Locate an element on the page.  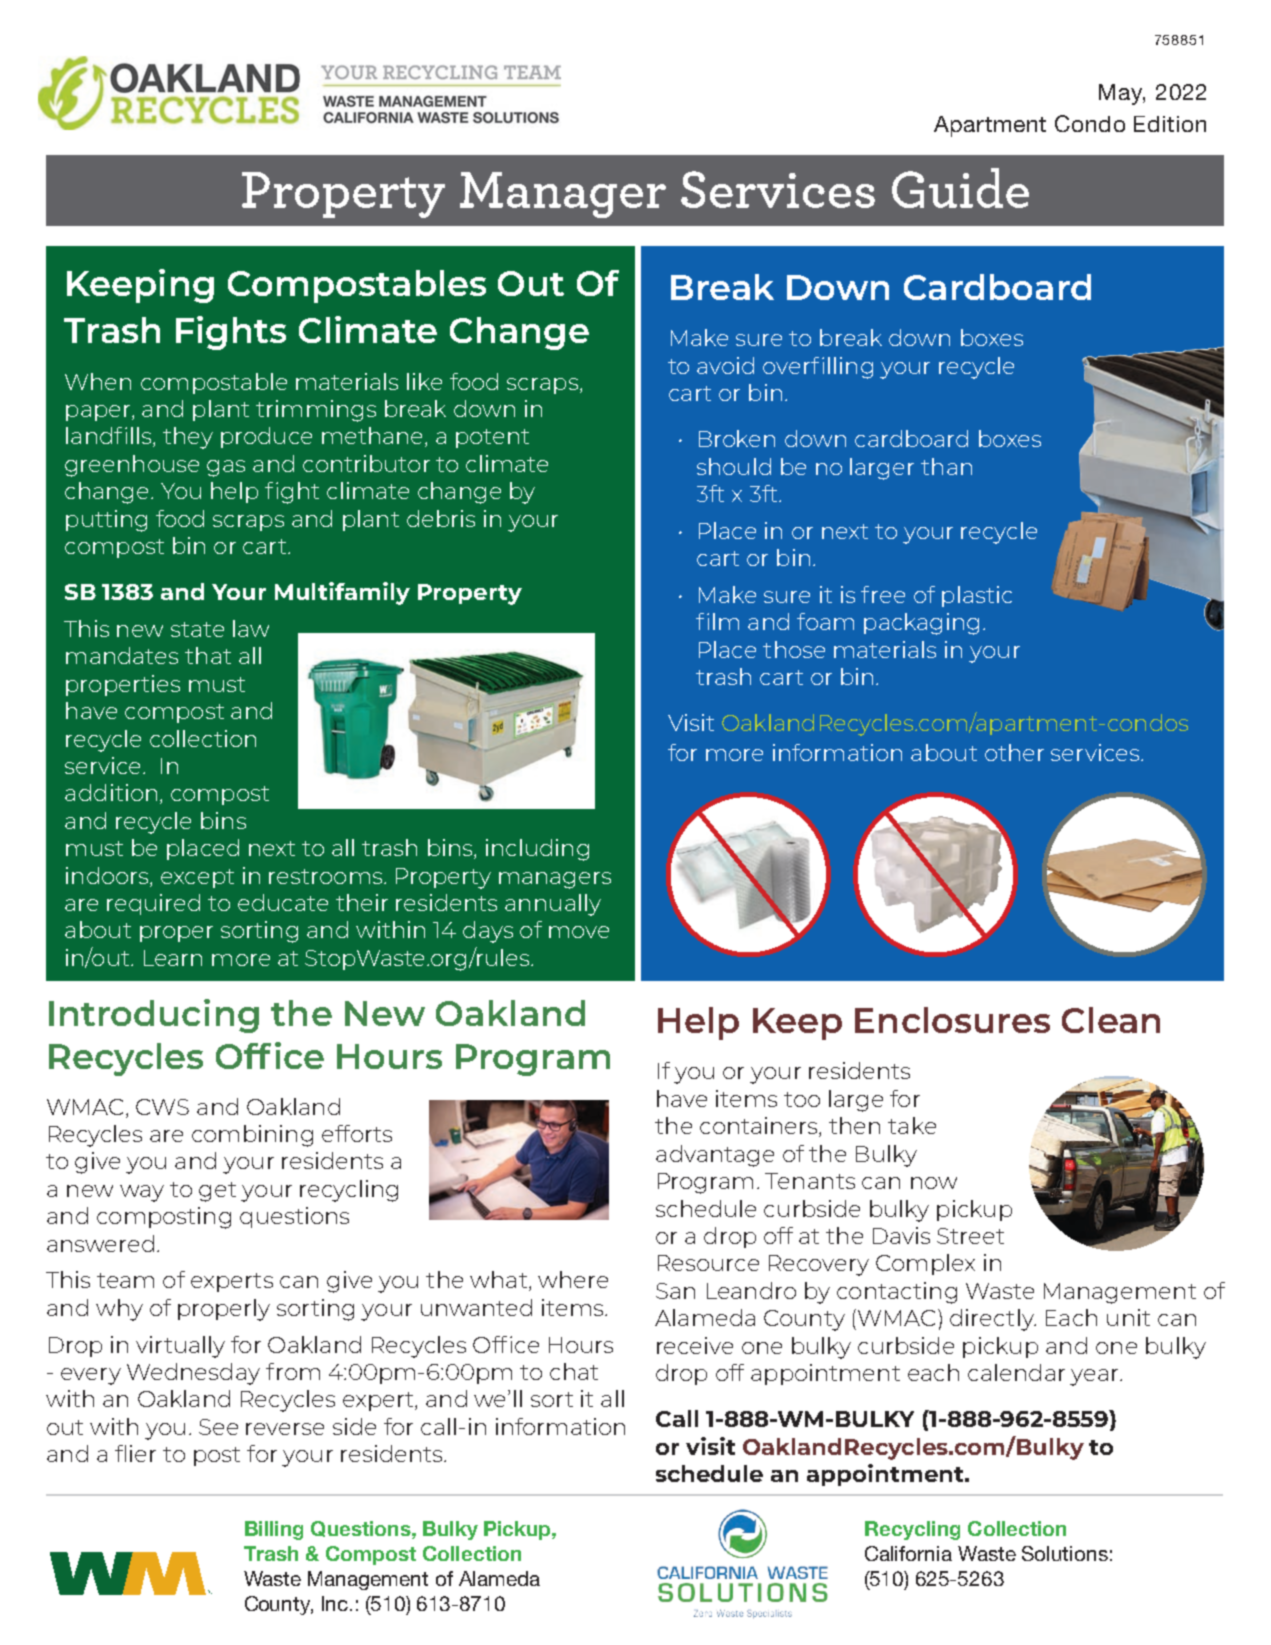
other is located at coordinates (1014, 752).
